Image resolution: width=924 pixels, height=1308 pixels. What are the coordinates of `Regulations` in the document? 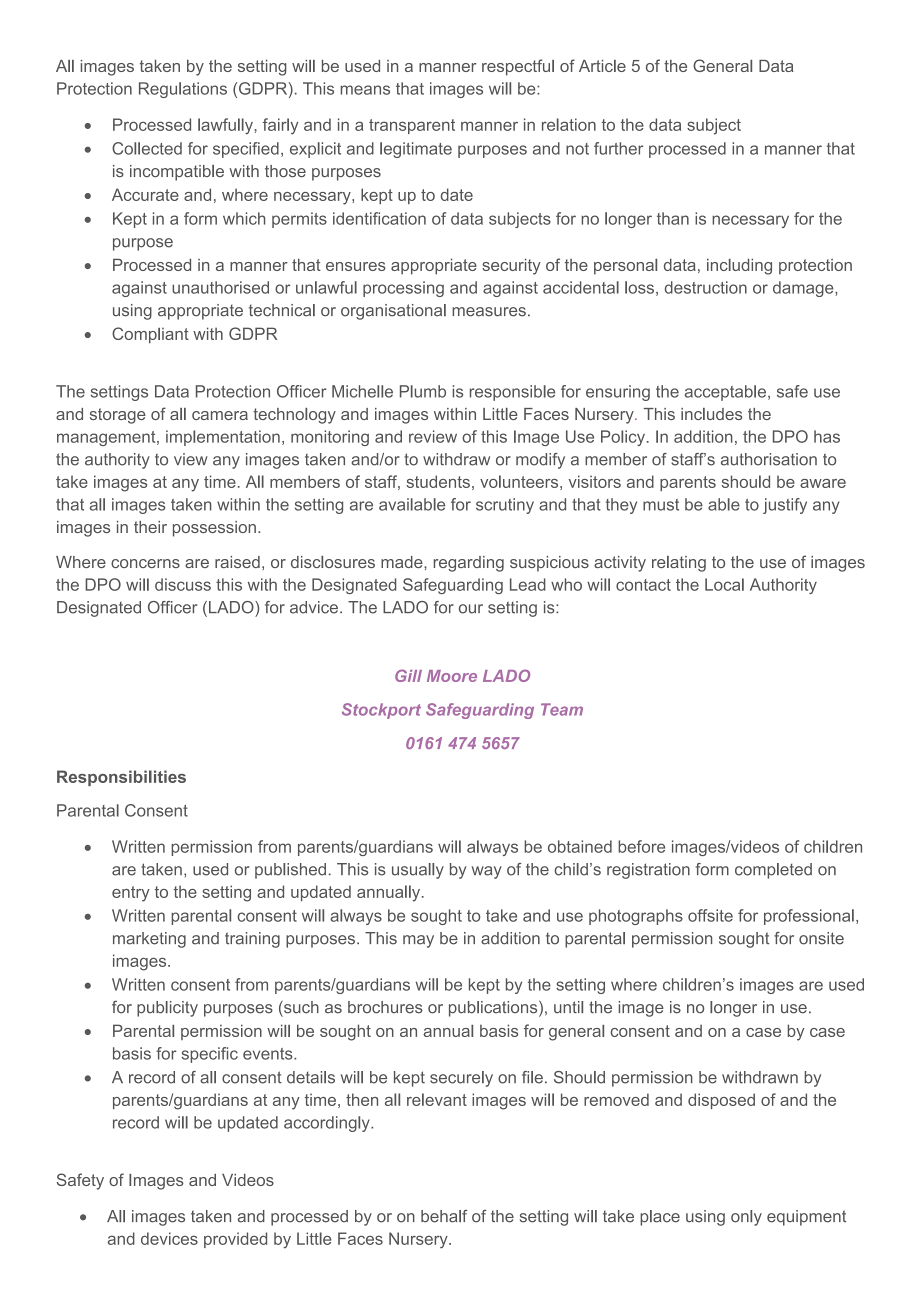 It's located at (183, 90).
